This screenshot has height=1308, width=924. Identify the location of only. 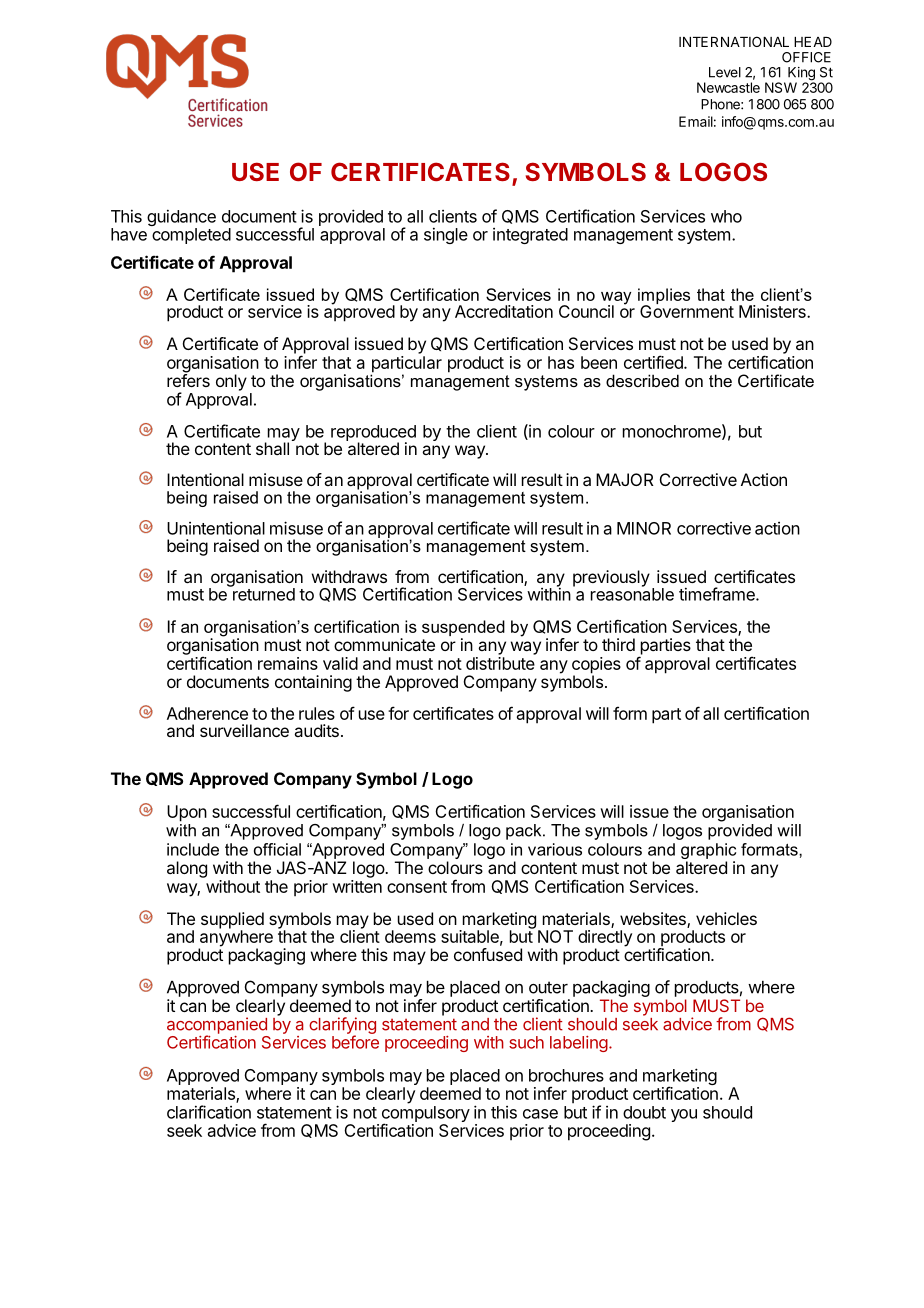
(231, 382).
